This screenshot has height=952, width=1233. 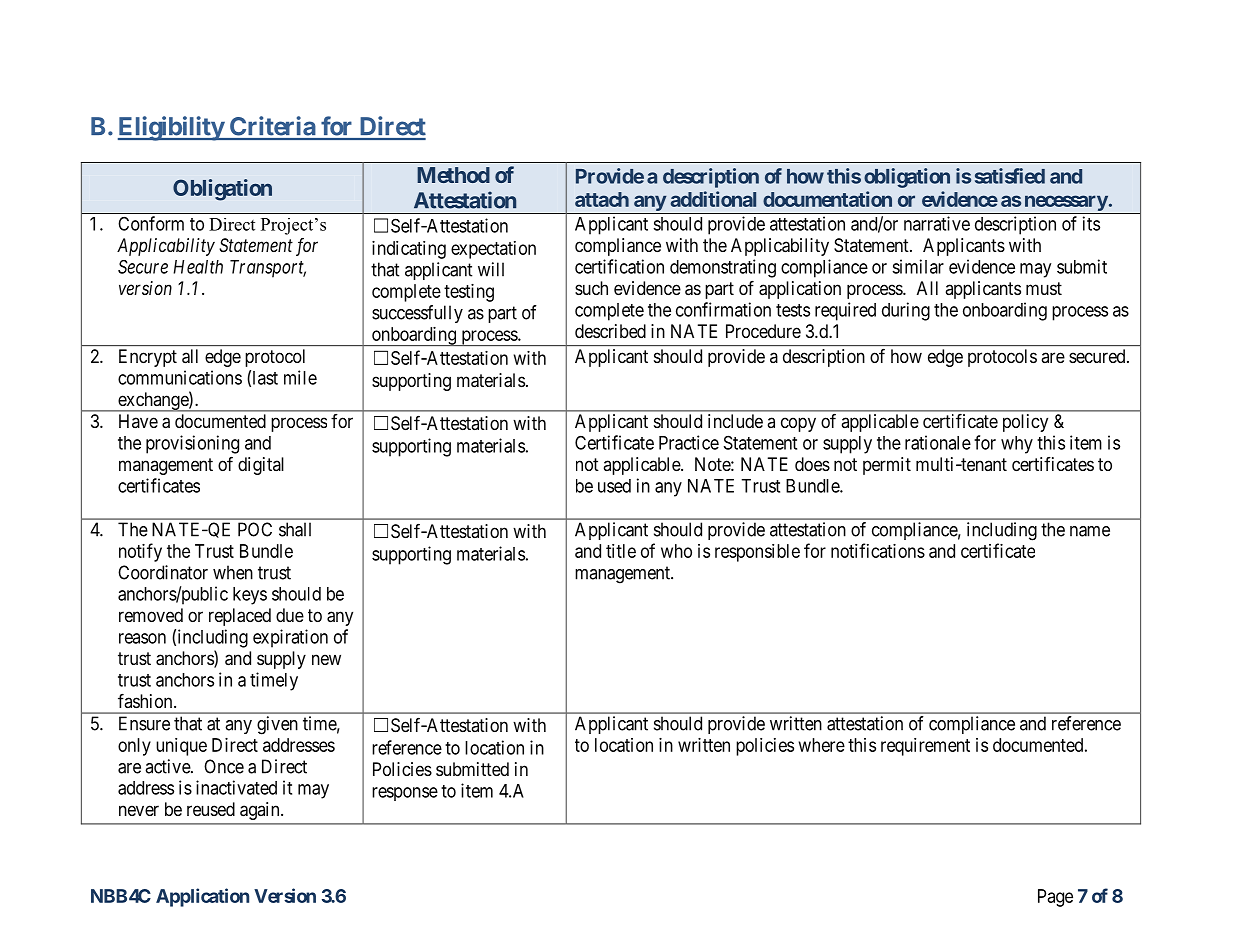 I want to click on POC, so click(x=255, y=529).
